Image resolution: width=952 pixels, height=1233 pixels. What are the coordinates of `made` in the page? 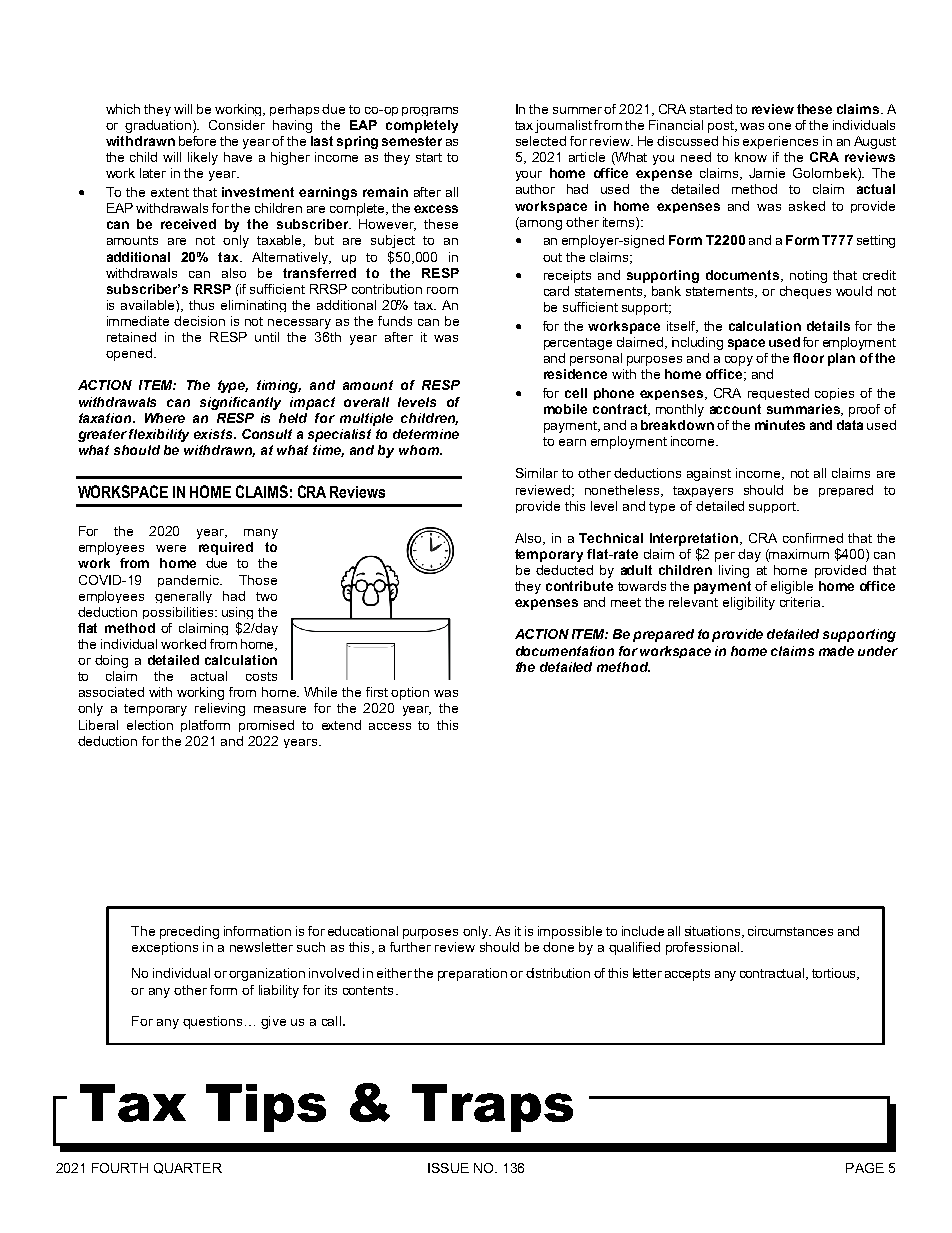 It's located at (836, 651).
